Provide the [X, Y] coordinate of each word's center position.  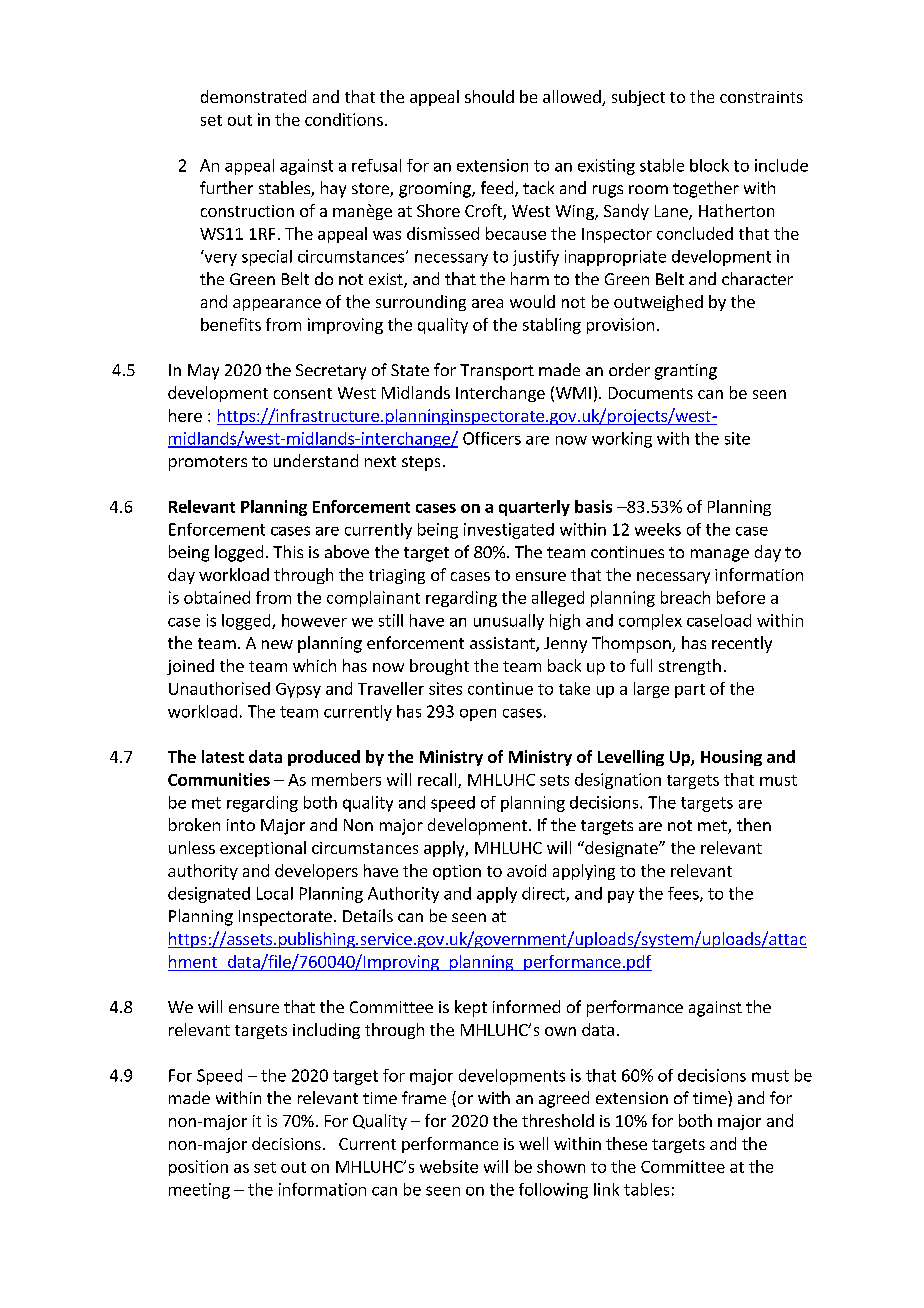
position [198, 1168]
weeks [658, 529]
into [241, 825]
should [489, 96]
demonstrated [253, 96]
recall [438, 780]
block [709, 165]
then [754, 824]
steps [421, 463]
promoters [208, 463]
